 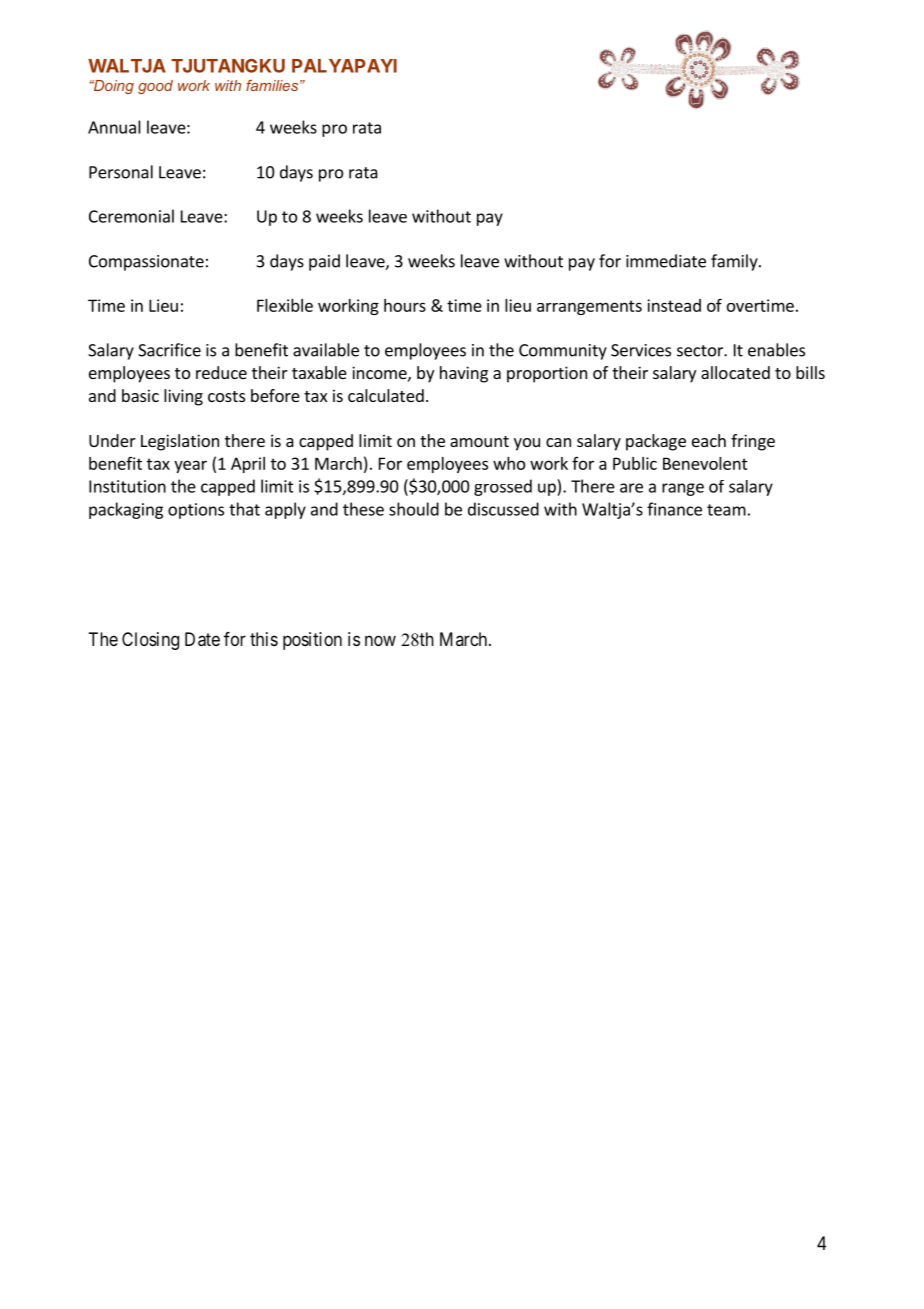 I want to click on reduce, so click(x=221, y=372).
